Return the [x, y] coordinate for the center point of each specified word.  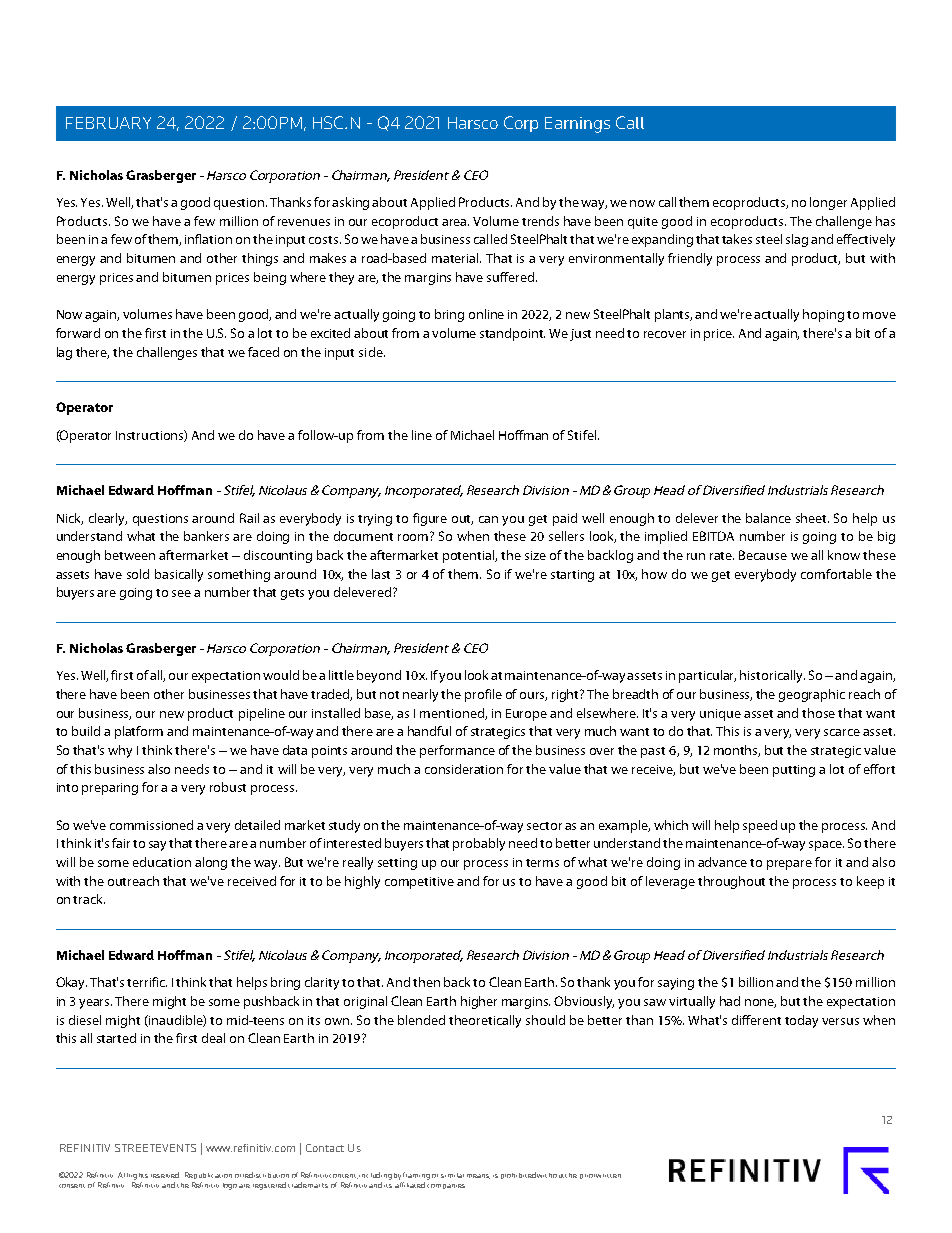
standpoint [512, 334]
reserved [165, 1175]
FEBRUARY [108, 123]
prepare [789, 865]
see [181, 593]
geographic [812, 695]
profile [483, 695]
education [162, 862]
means [478, 1176]
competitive [419, 883]
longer [828, 203]
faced [263, 352]
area [455, 222]
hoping [823, 315]
